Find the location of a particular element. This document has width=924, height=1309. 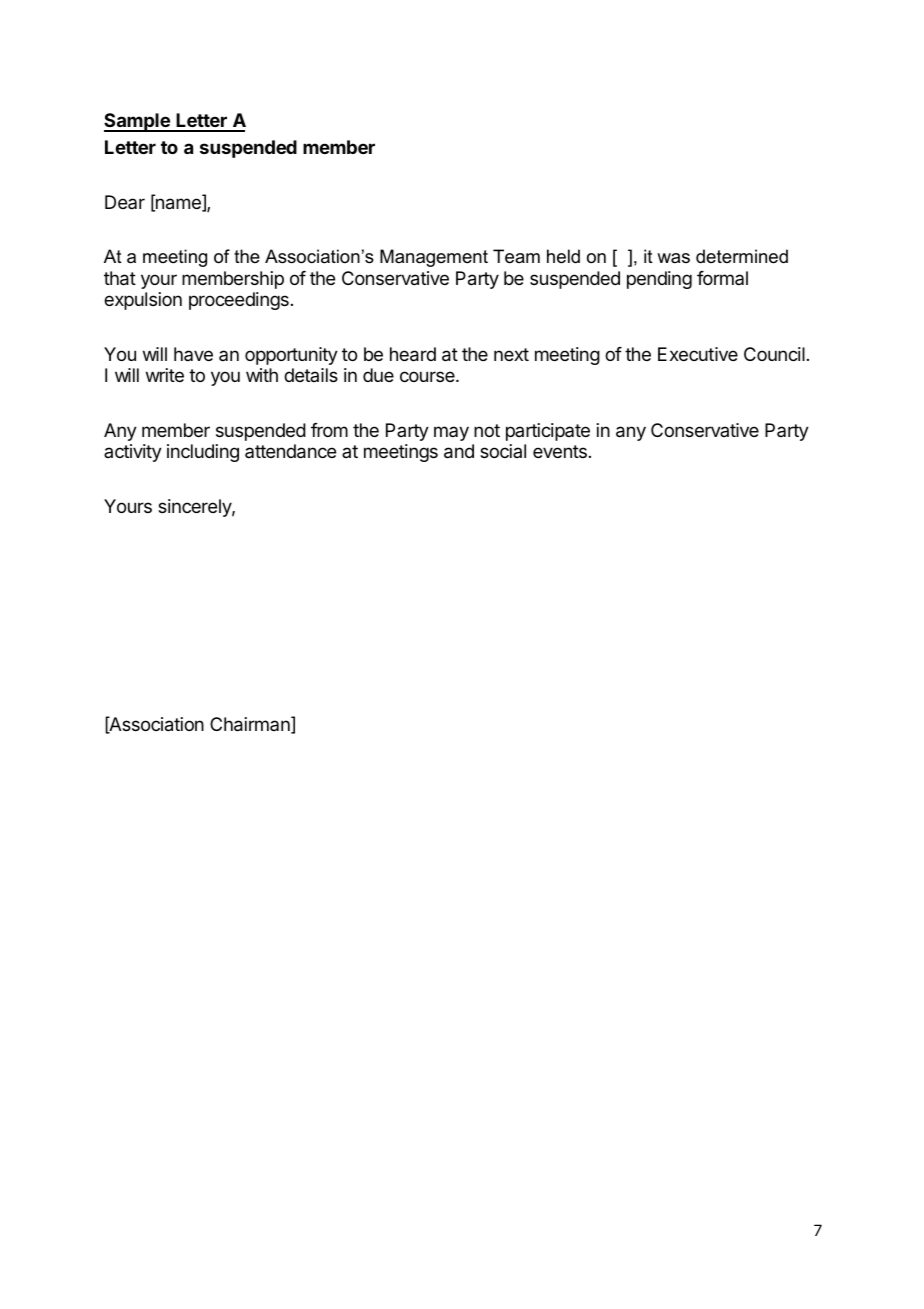

Sample is located at coordinates (138, 122).
